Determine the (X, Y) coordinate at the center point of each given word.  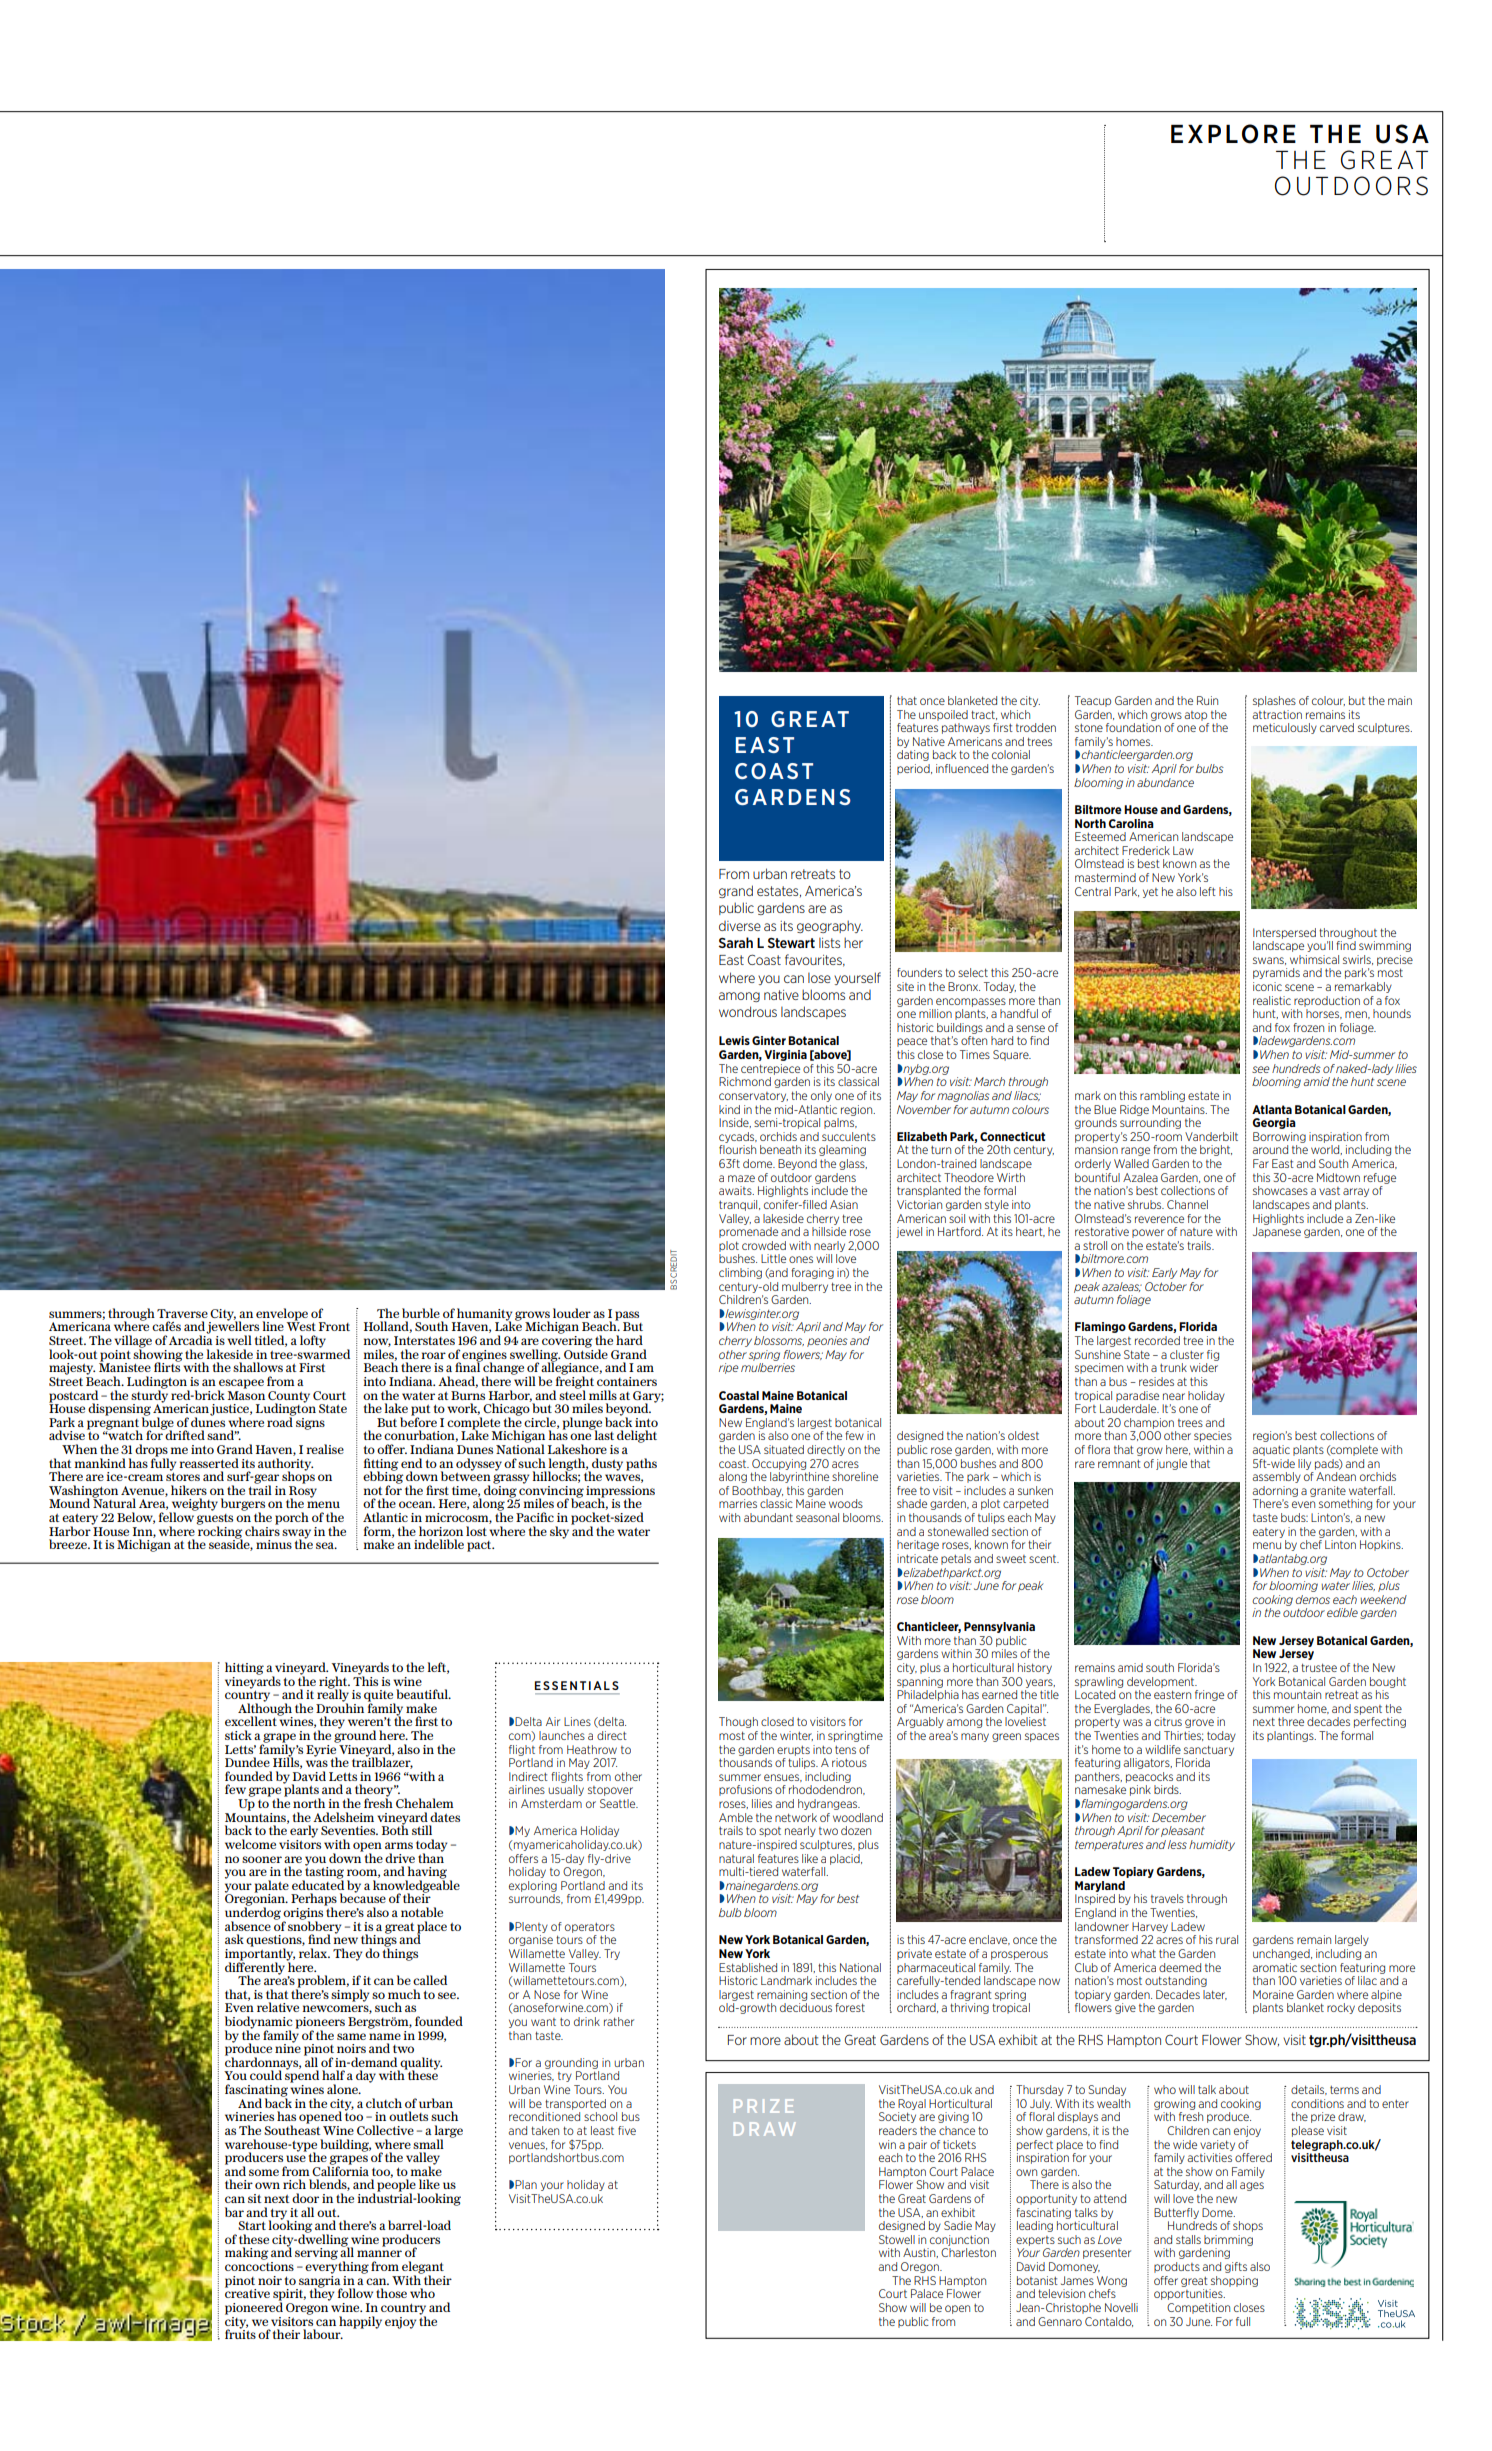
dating (913, 755)
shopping (1234, 2281)
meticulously (1285, 728)
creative (247, 2292)
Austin (920, 2253)
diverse (740, 926)
